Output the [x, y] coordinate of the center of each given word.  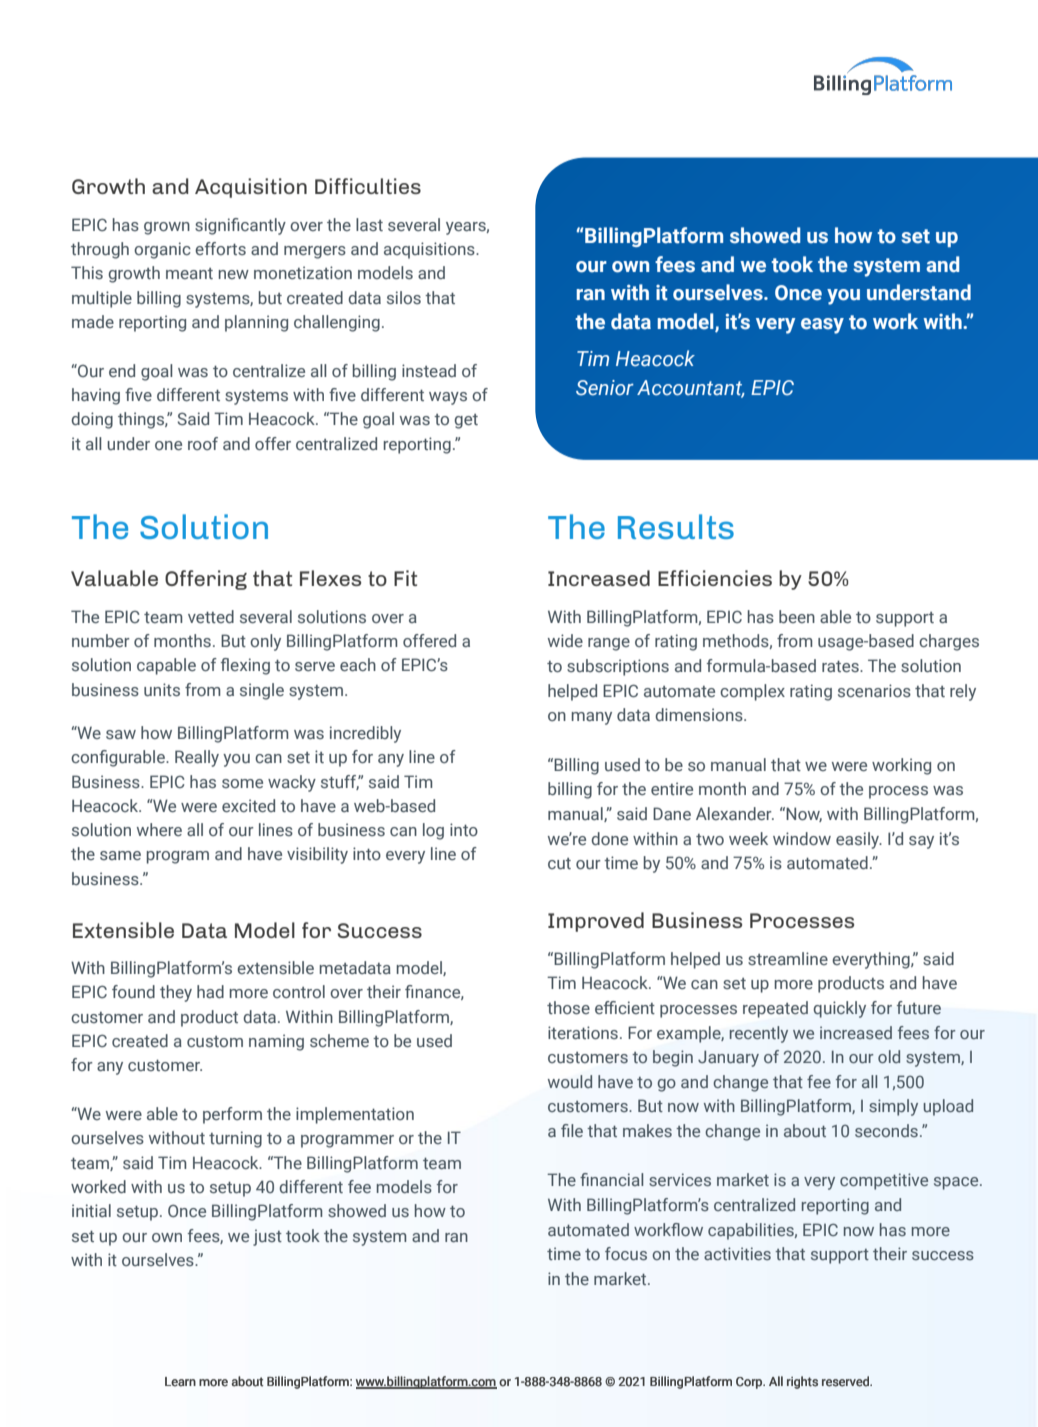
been [797, 616]
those [568, 1007]
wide [565, 640]
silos [404, 297]
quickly [840, 1009]
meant [189, 273]
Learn [180, 1382]
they [176, 993]
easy [822, 326]
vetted [211, 616]
